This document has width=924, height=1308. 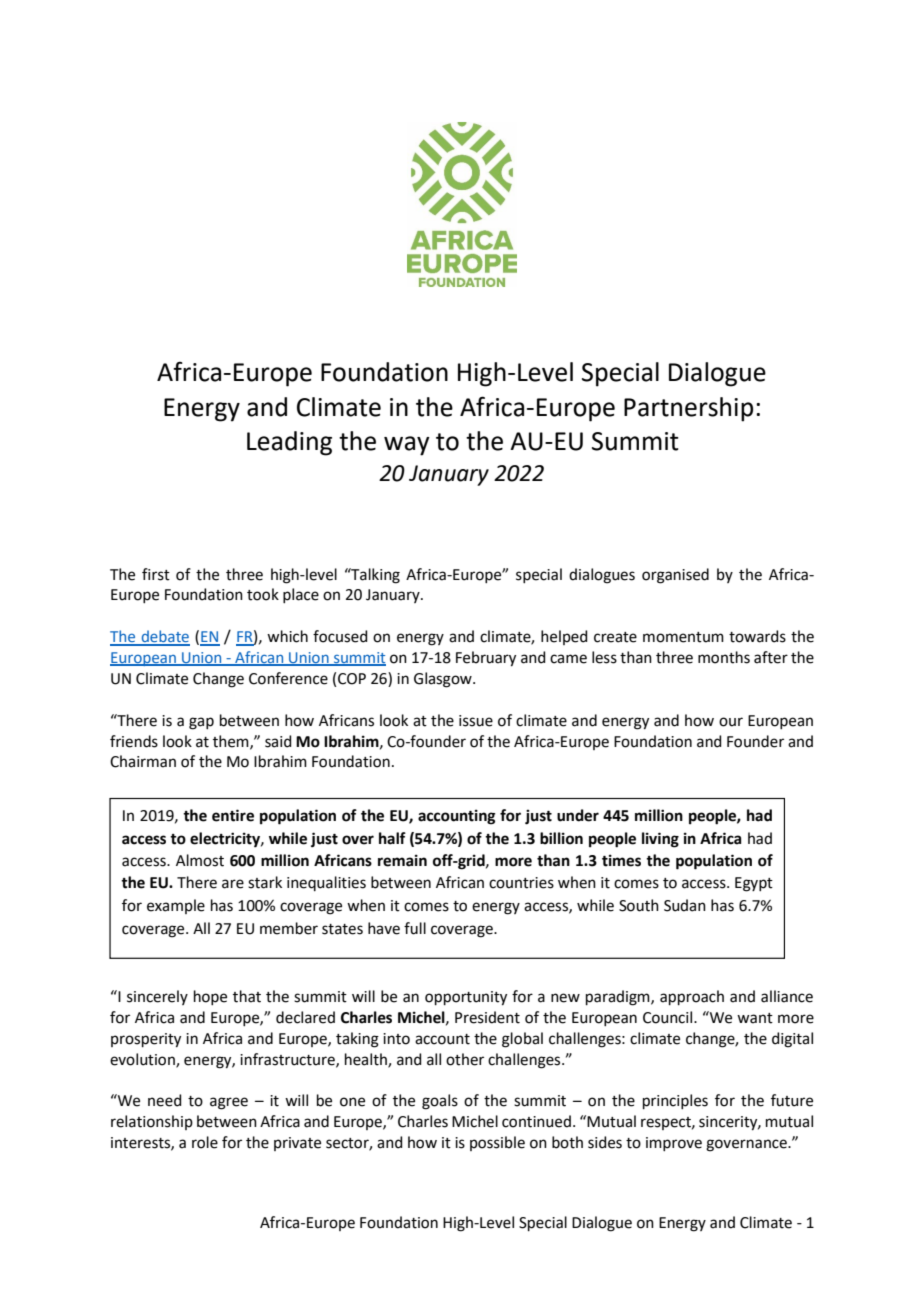 I want to click on principles, so click(x=675, y=1101).
